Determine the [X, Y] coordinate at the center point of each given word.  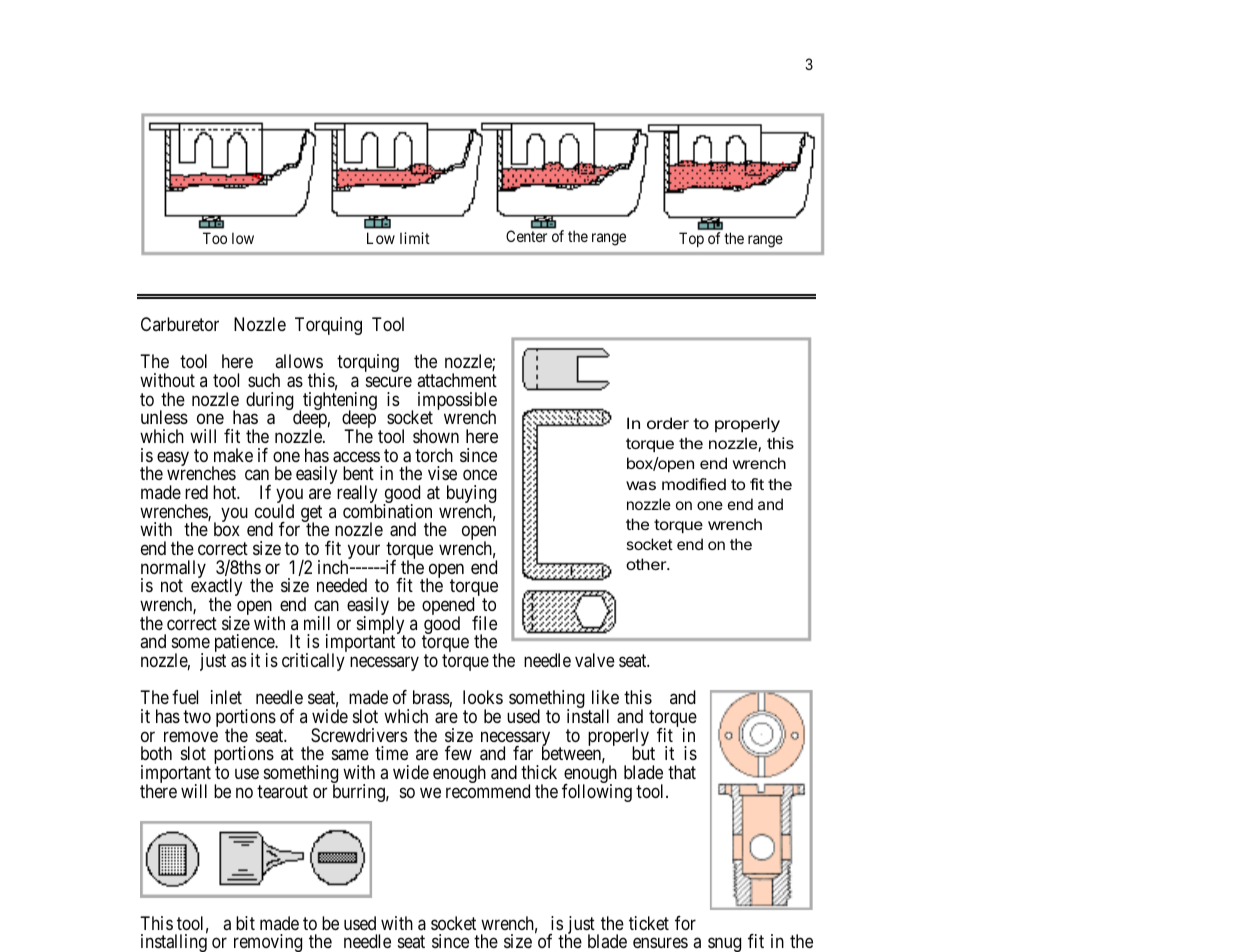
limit [415, 238]
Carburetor [180, 324]
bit [245, 923]
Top [691, 239]
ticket [649, 923]
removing [268, 943]
